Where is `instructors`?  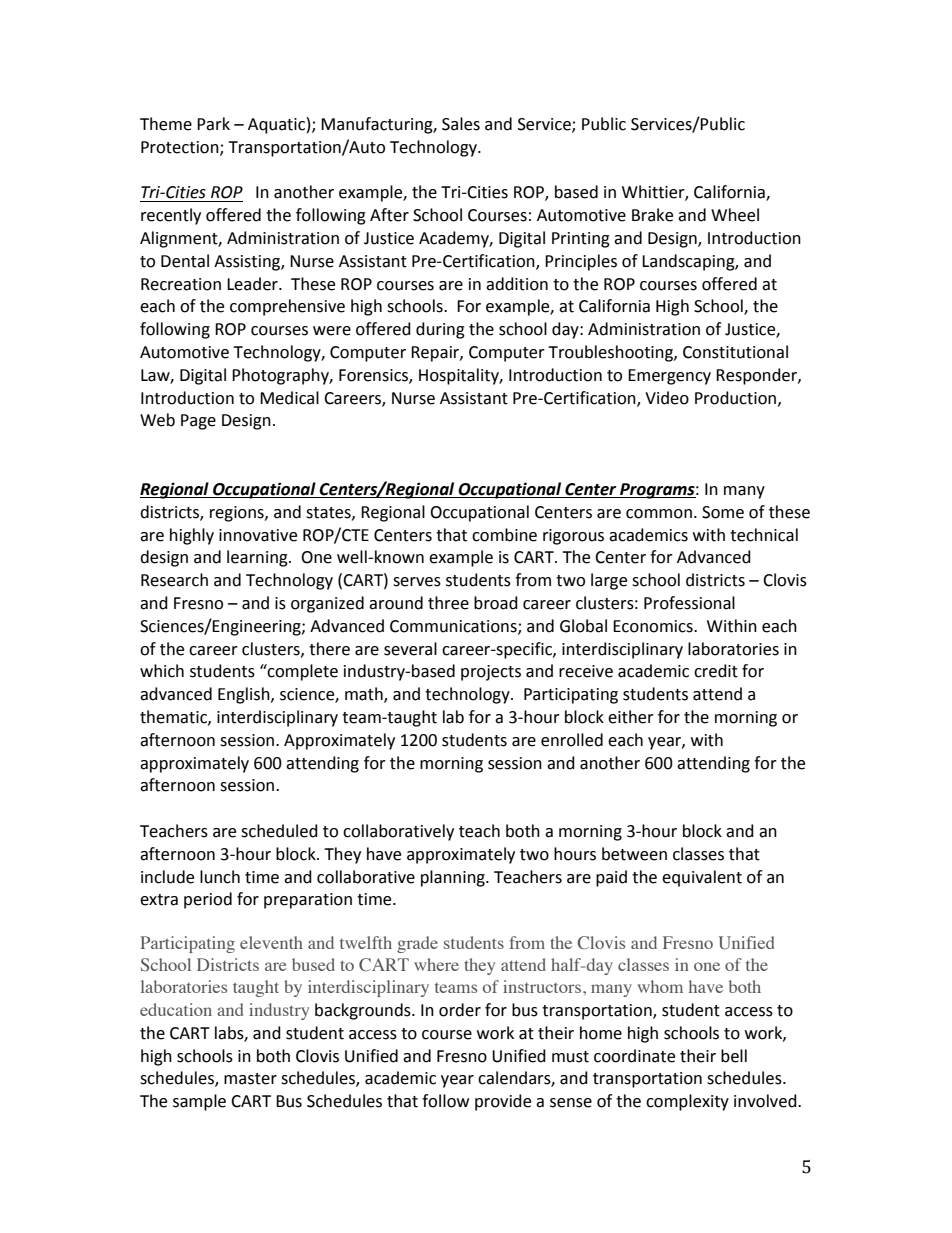
instructors is located at coordinates (542, 986).
